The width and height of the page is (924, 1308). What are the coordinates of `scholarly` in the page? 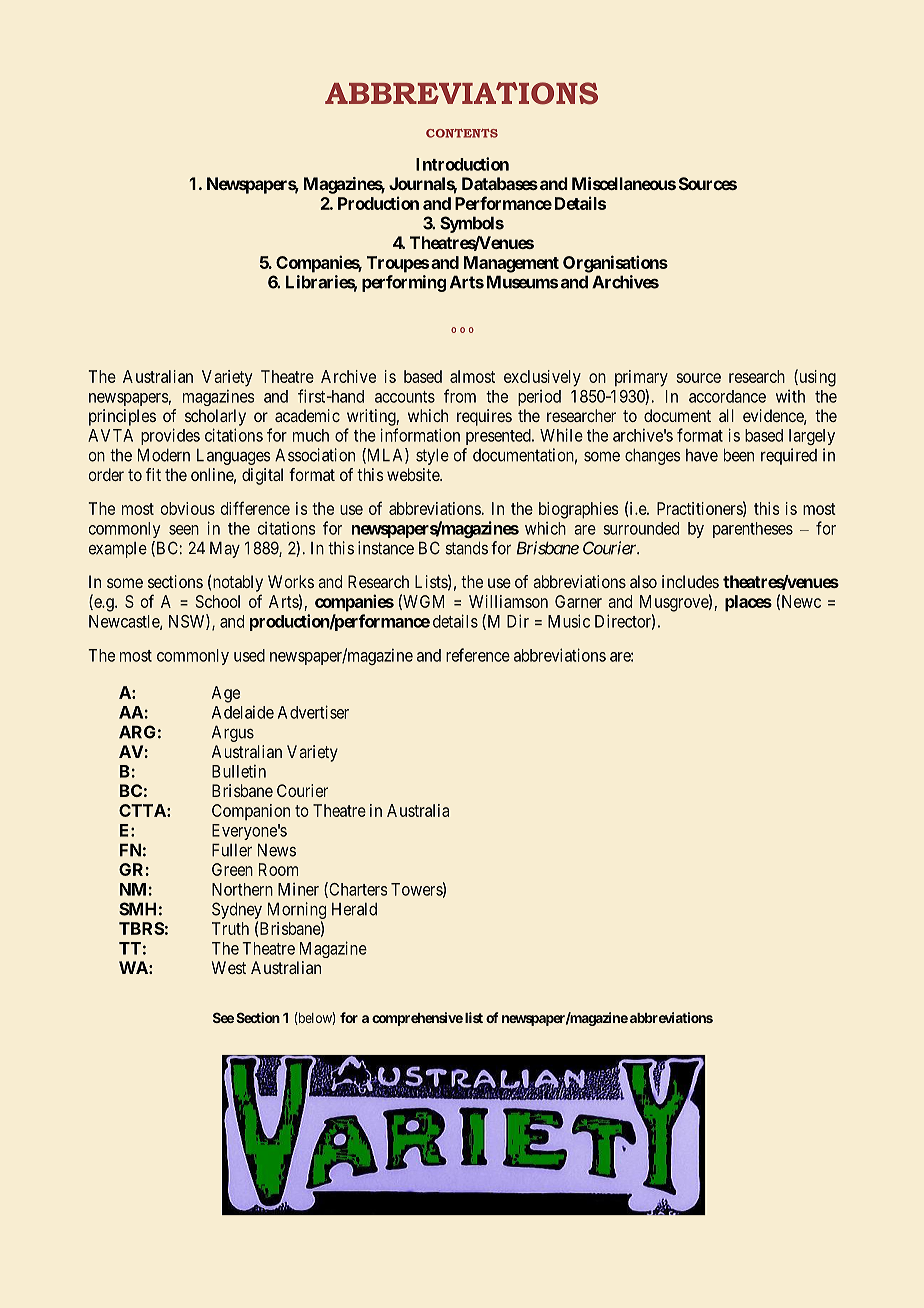 It's located at (215, 417).
